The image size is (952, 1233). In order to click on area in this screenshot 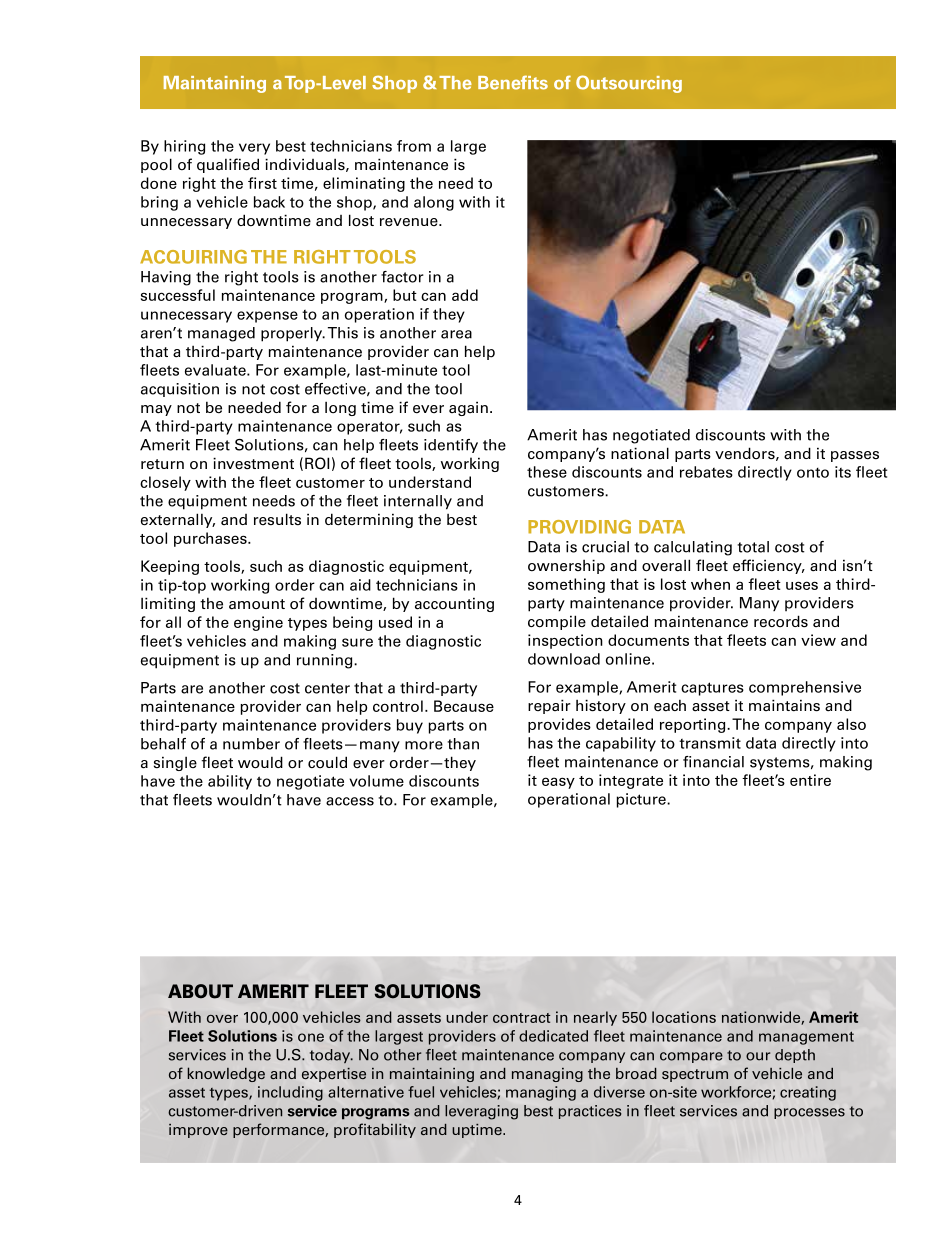, I will do `click(456, 334)`.
